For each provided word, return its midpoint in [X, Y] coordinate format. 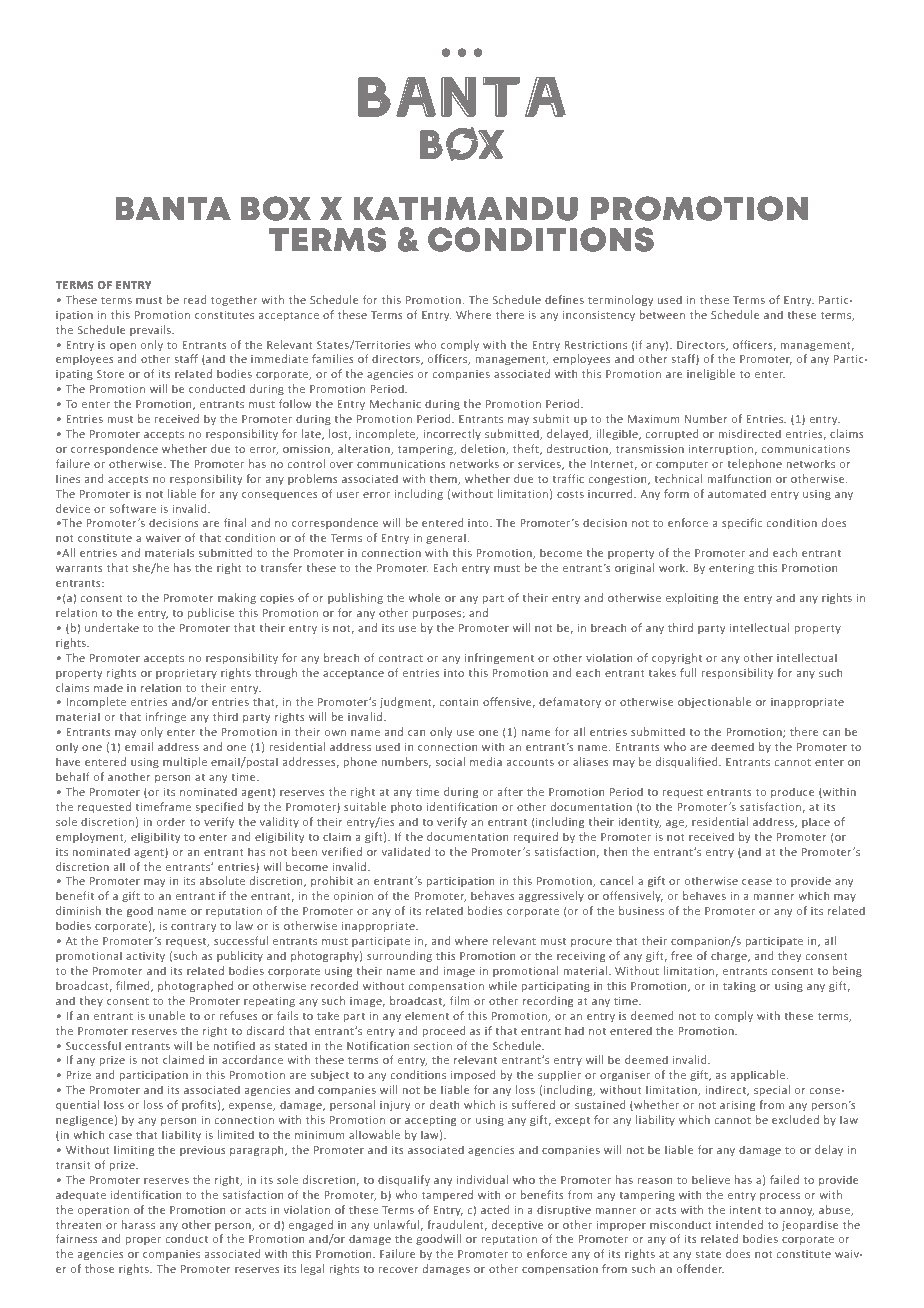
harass [138, 1224]
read [195, 299]
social [450, 761]
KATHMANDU [465, 209]
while [502, 985]
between [662, 314]
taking [739, 986]
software [133, 508]
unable [167, 1015]
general [446, 538]
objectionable [715, 702]
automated [737, 493]
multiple [185, 762]
